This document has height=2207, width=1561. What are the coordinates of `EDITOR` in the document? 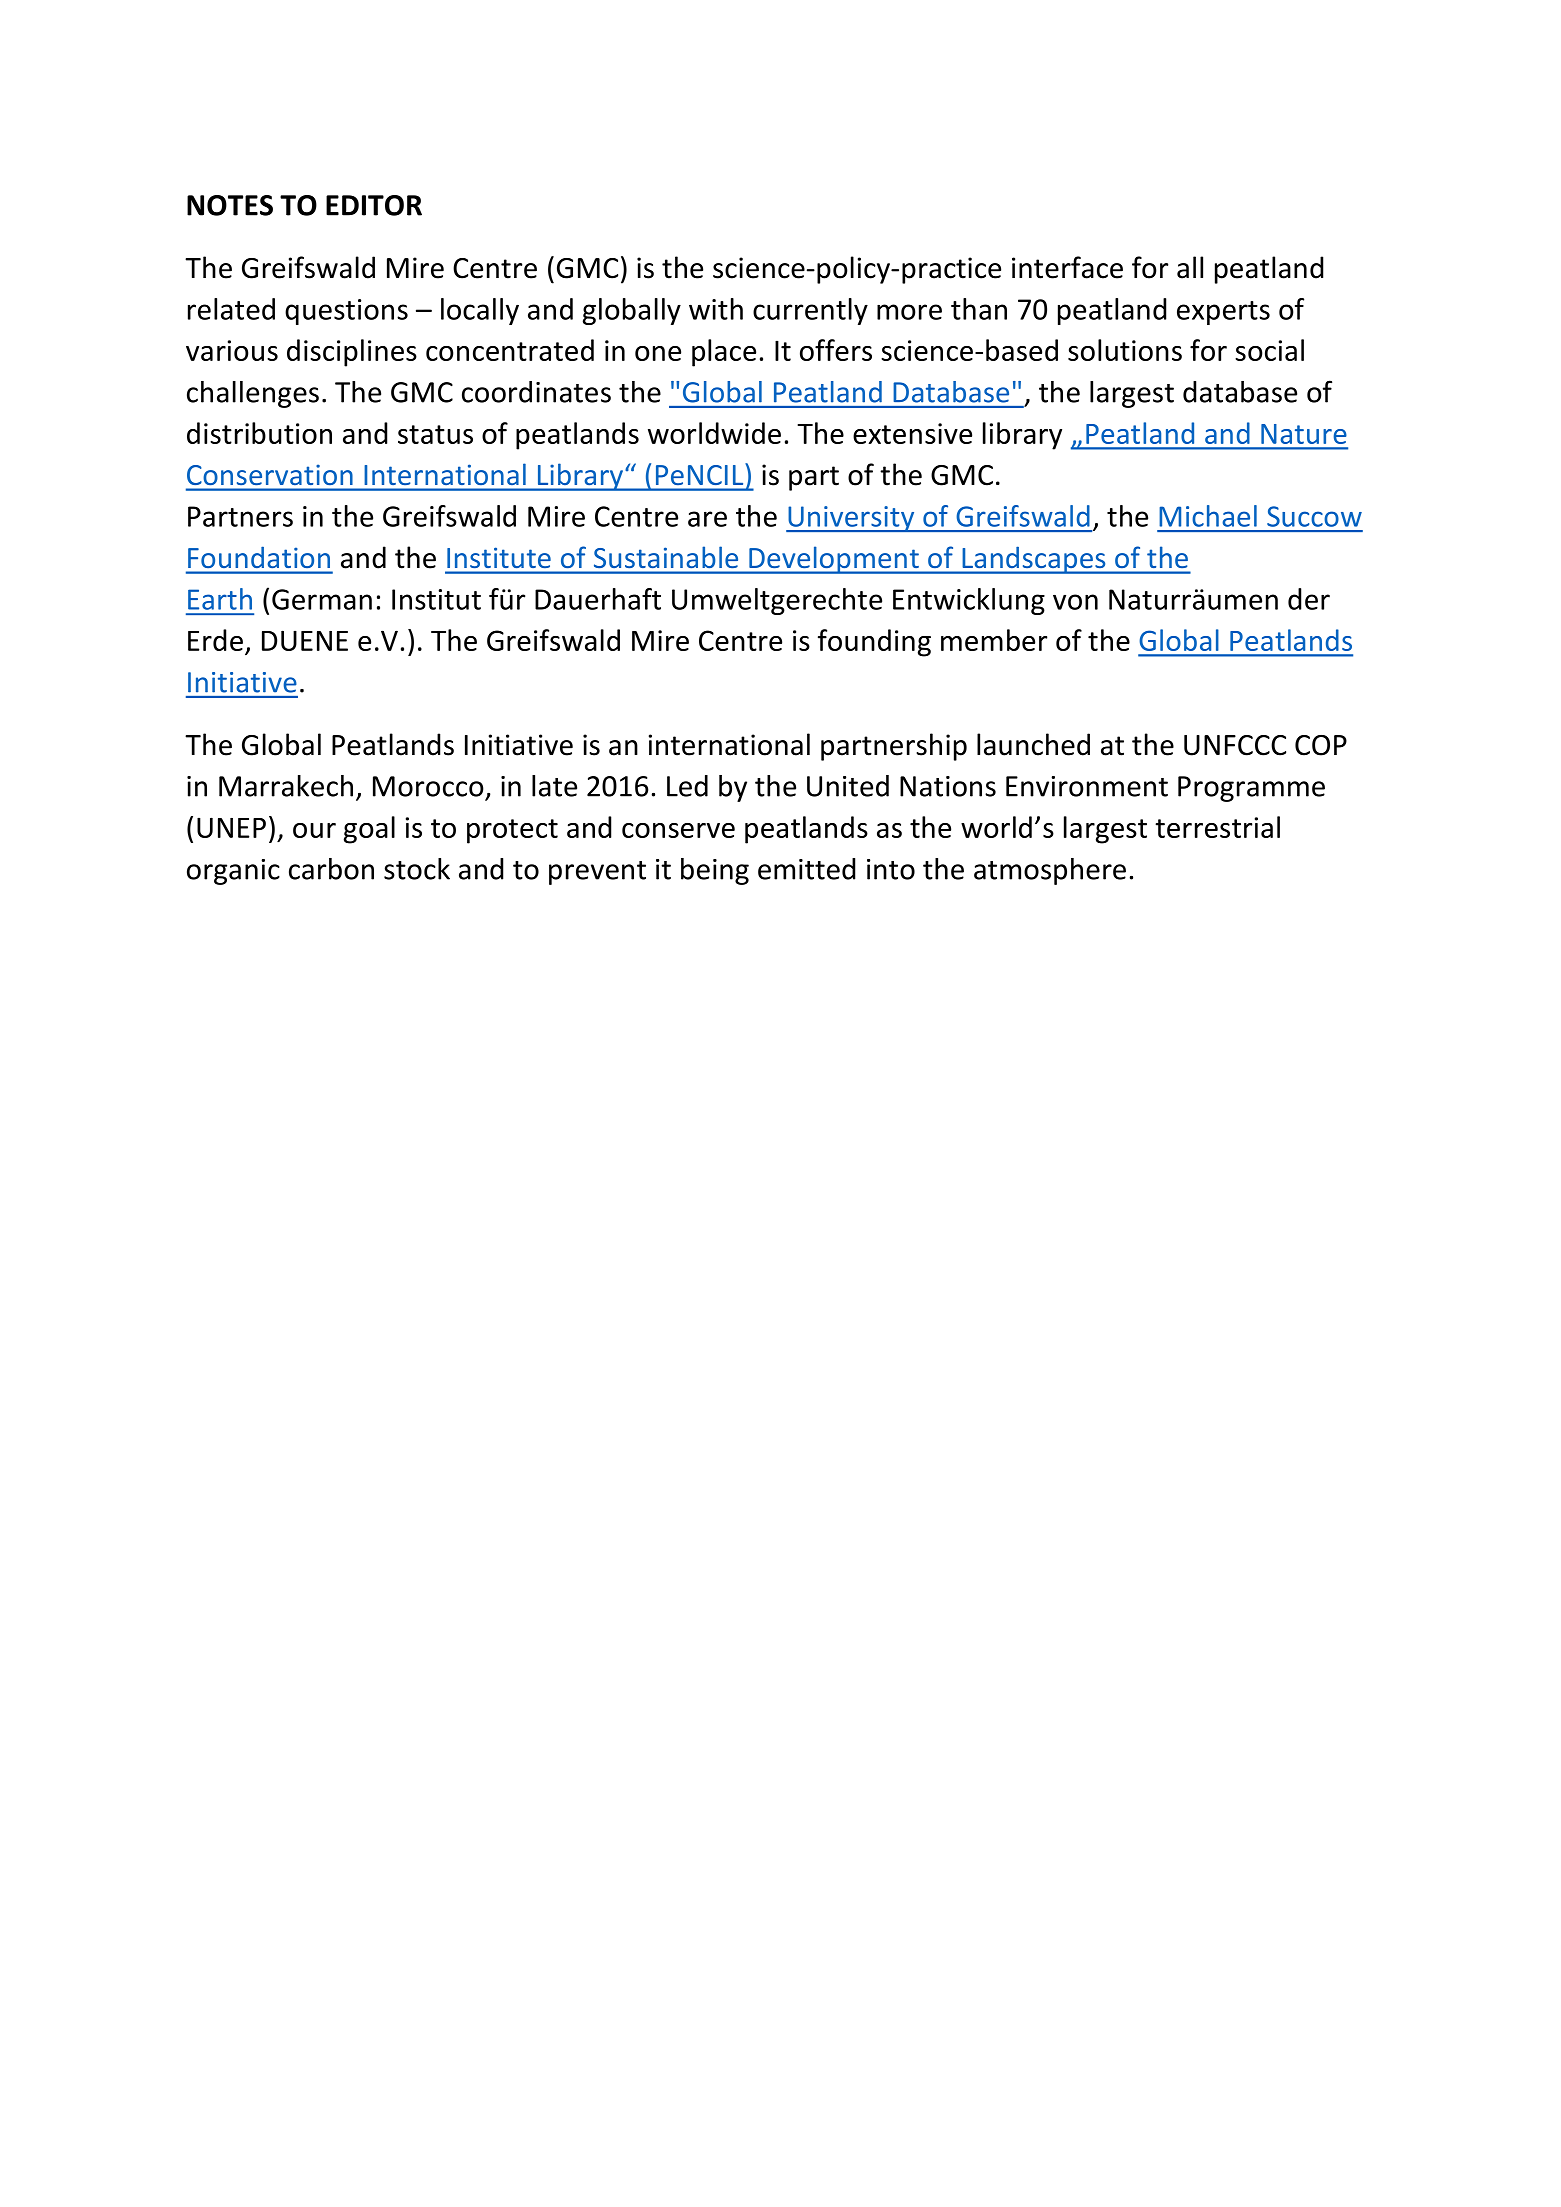 It's located at (374, 205).
